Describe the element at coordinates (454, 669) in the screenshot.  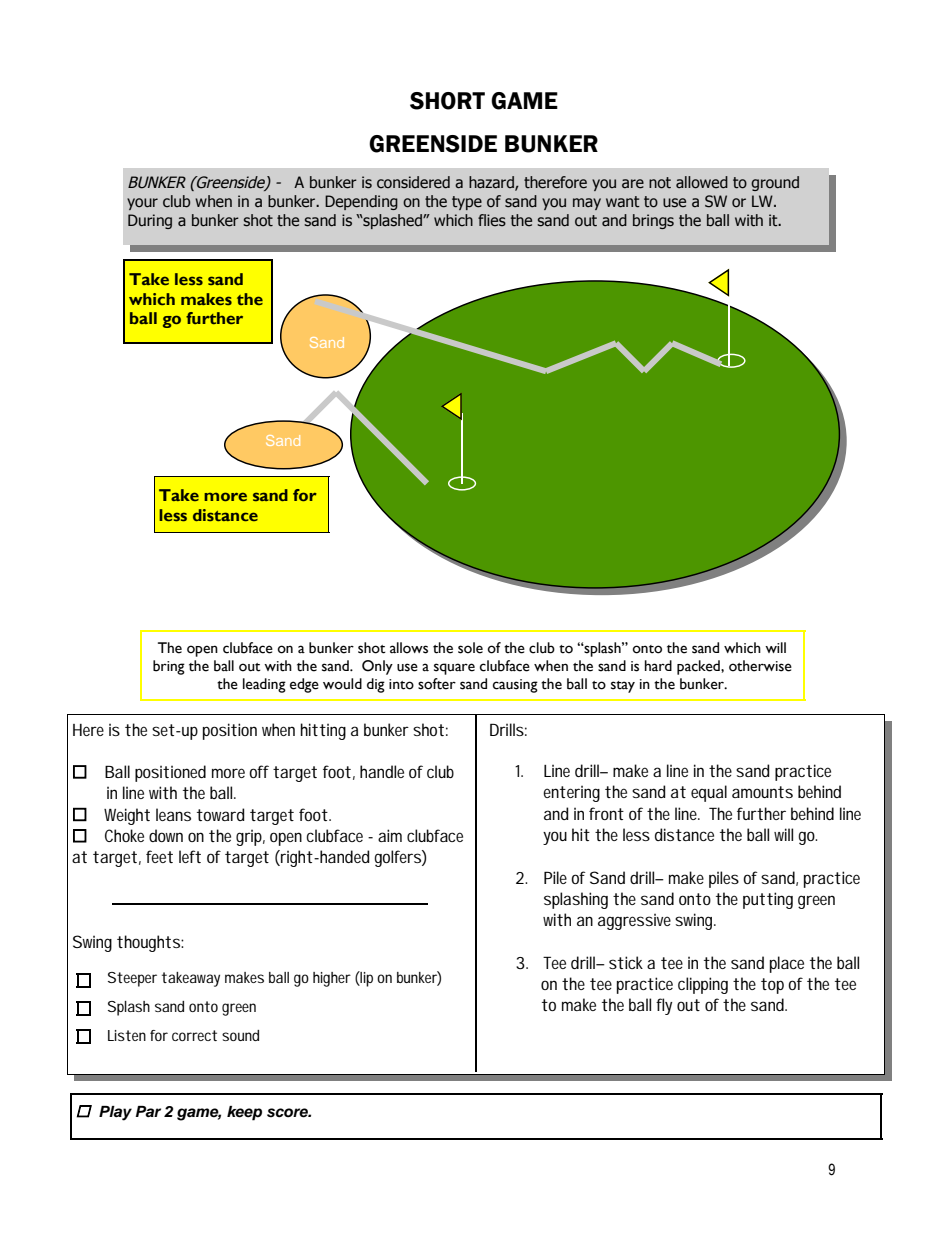
I see `square` at that location.
